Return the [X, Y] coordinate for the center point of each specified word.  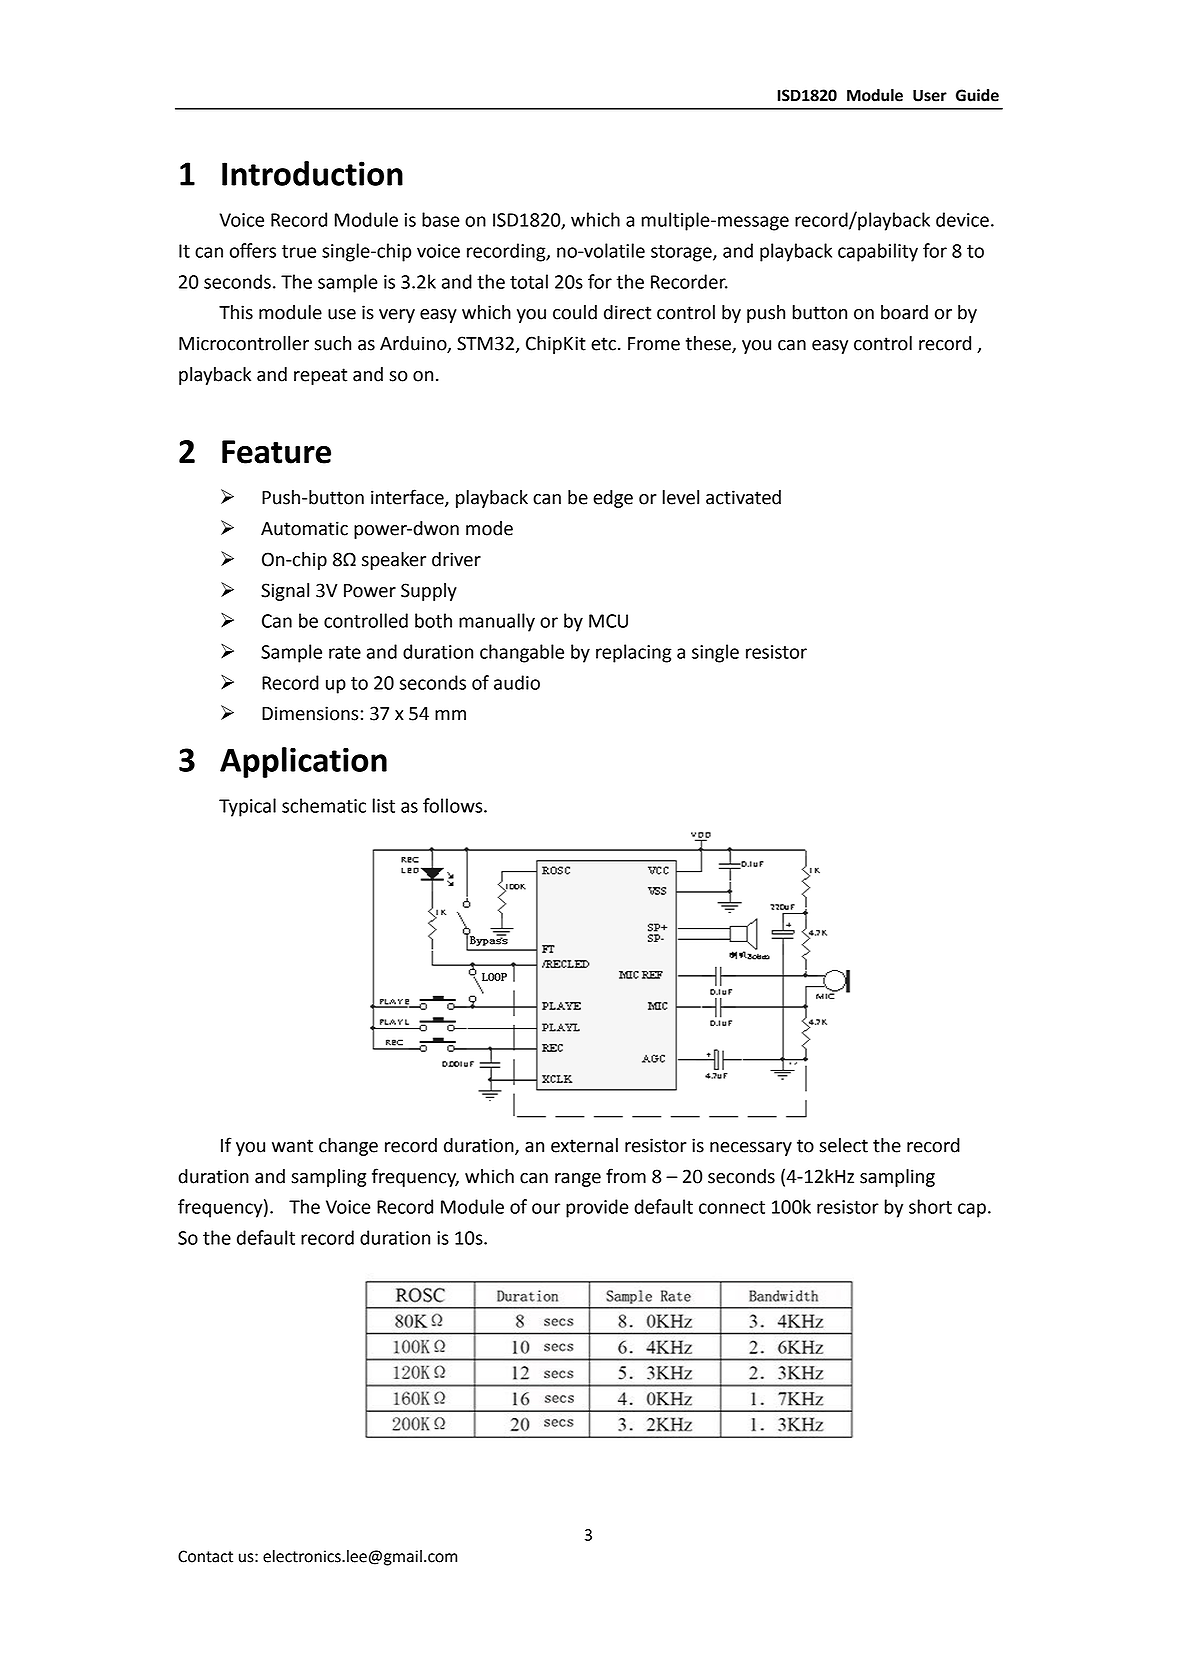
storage [682, 253]
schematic [324, 805]
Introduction [312, 173]
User [930, 96]
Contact [205, 1556]
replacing [633, 653]
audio [517, 682]
